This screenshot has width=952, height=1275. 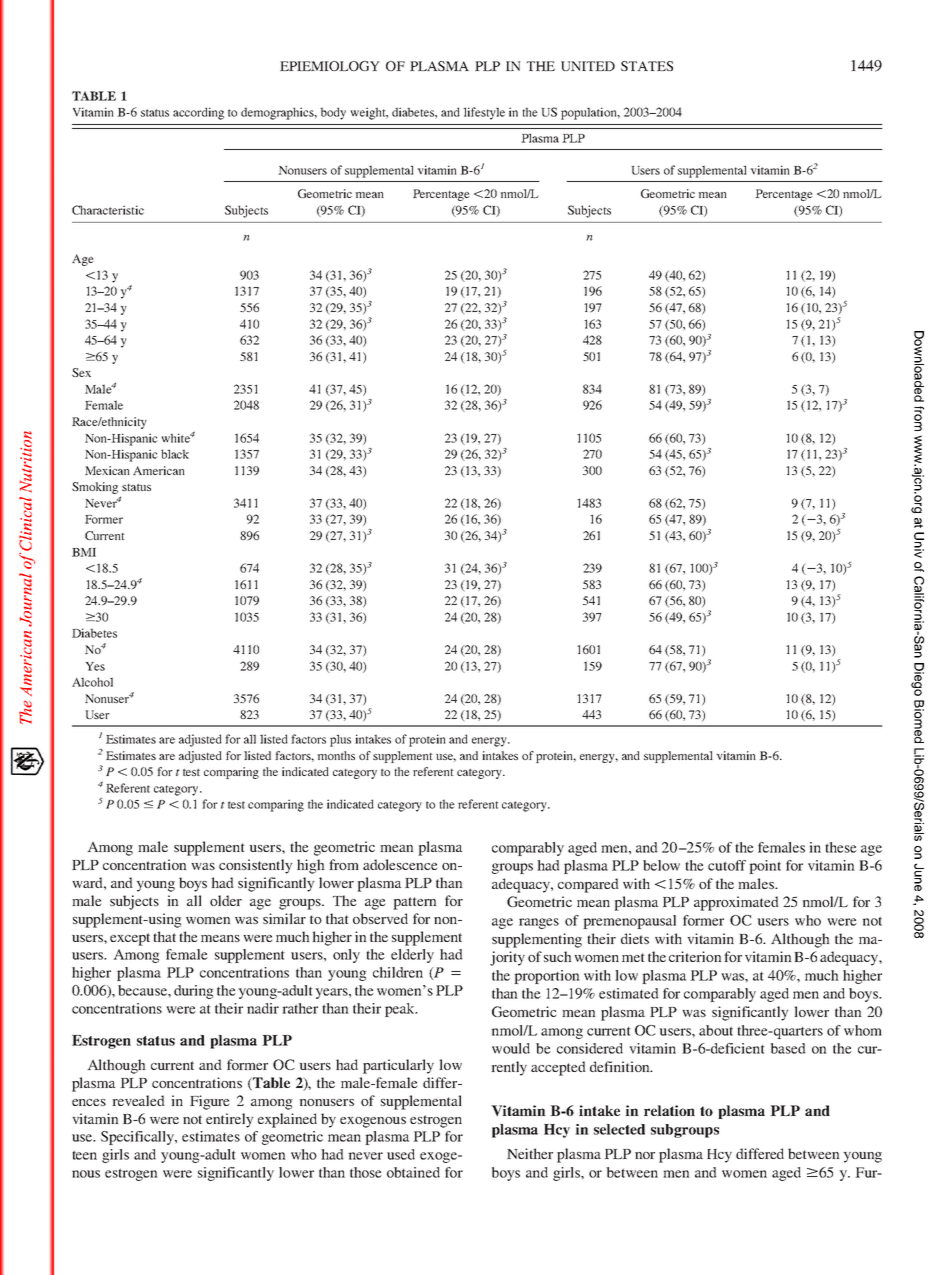 I want to click on entirely, so click(x=229, y=1120).
